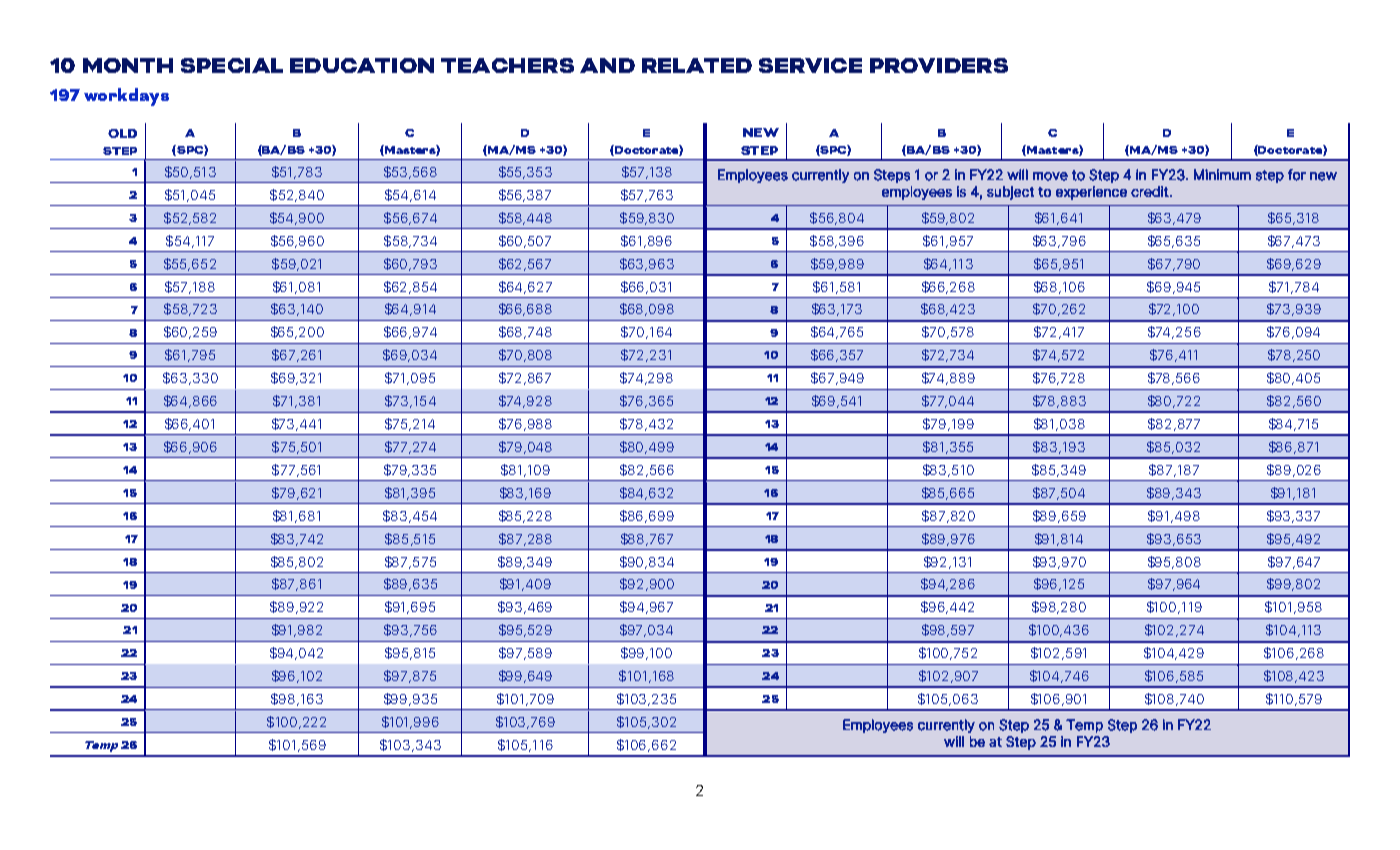 The image size is (1400, 850). I want to click on OLD, so click(122, 133).
